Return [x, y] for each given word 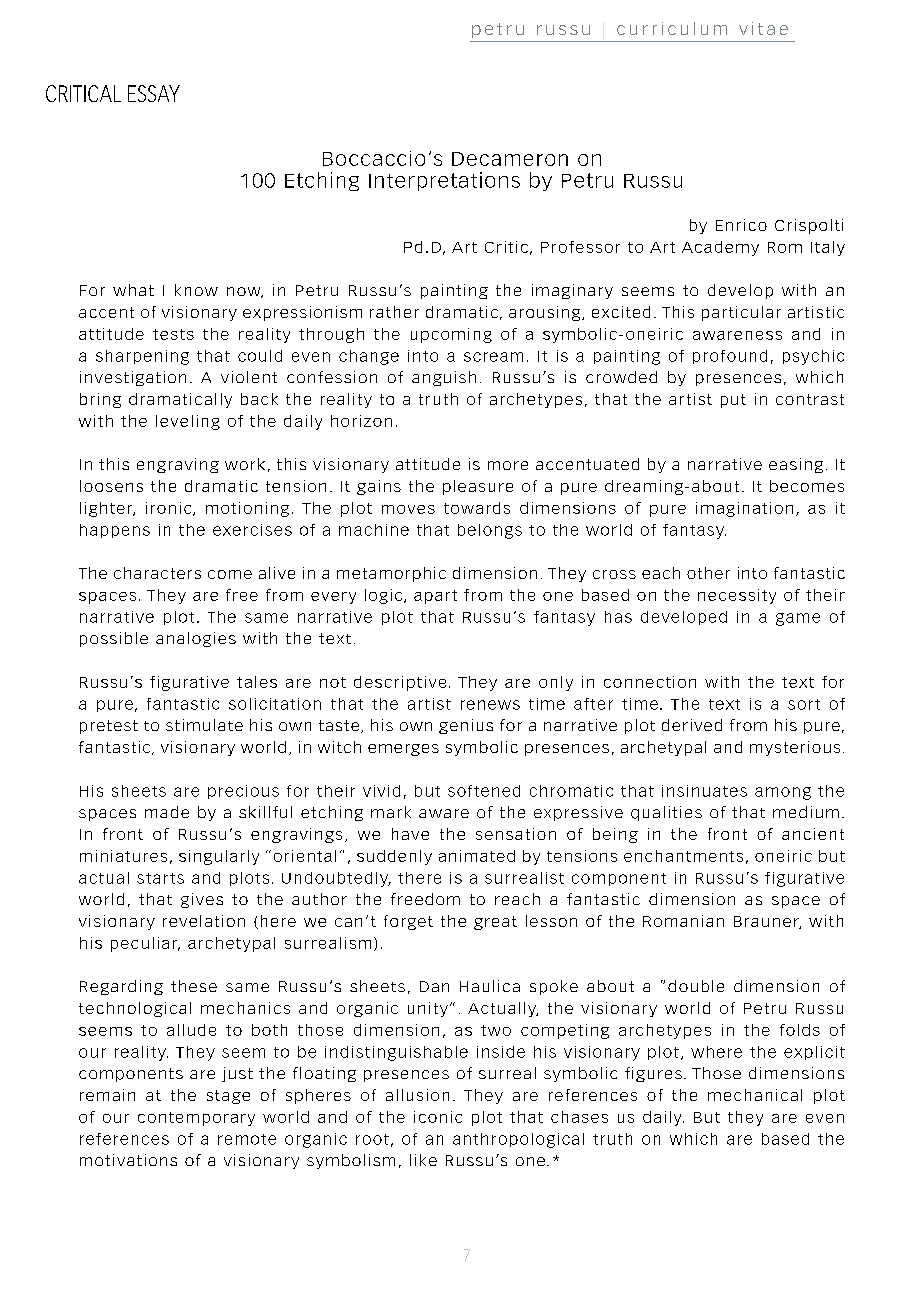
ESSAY [154, 93]
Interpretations [444, 181]
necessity [737, 596]
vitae [763, 28]
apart [435, 597]
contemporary [196, 1119]
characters [157, 573]
